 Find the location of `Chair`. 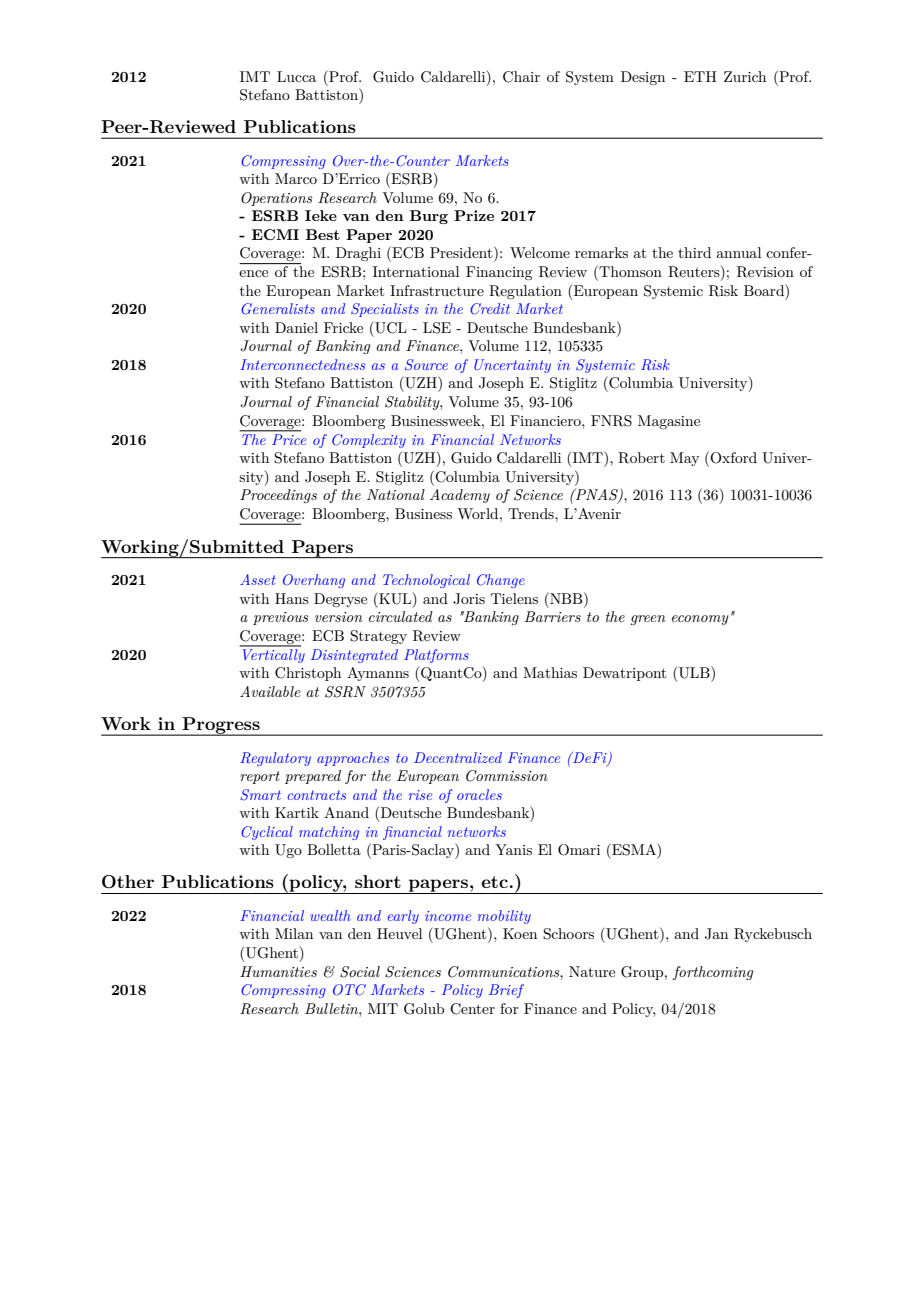

Chair is located at coordinates (521, 77).
